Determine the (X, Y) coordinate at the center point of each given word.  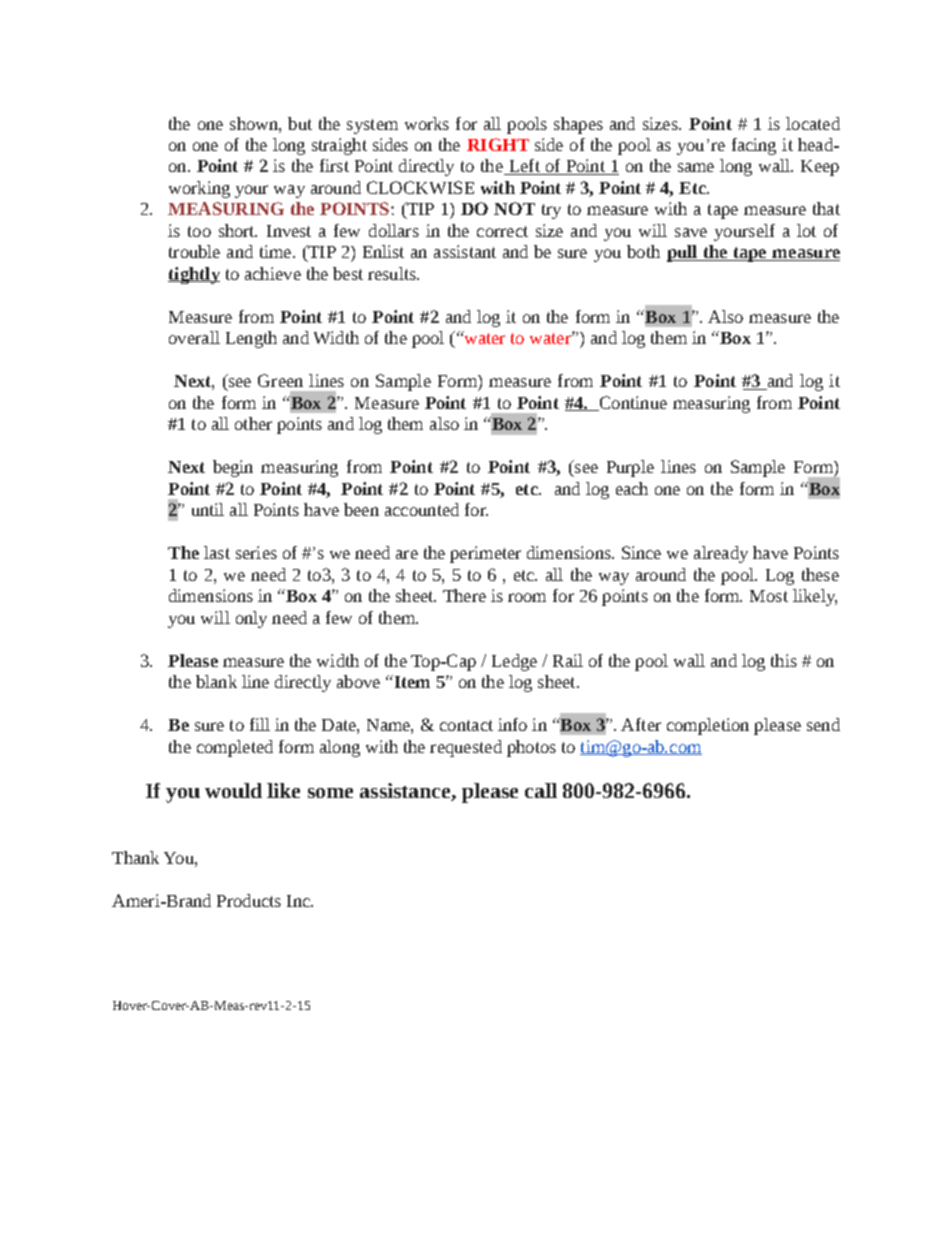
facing (754, 146)
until (208, 509)
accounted (422, 509)
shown (255, 123)
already (721, 554)
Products (249, 900)
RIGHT (498, 144)
